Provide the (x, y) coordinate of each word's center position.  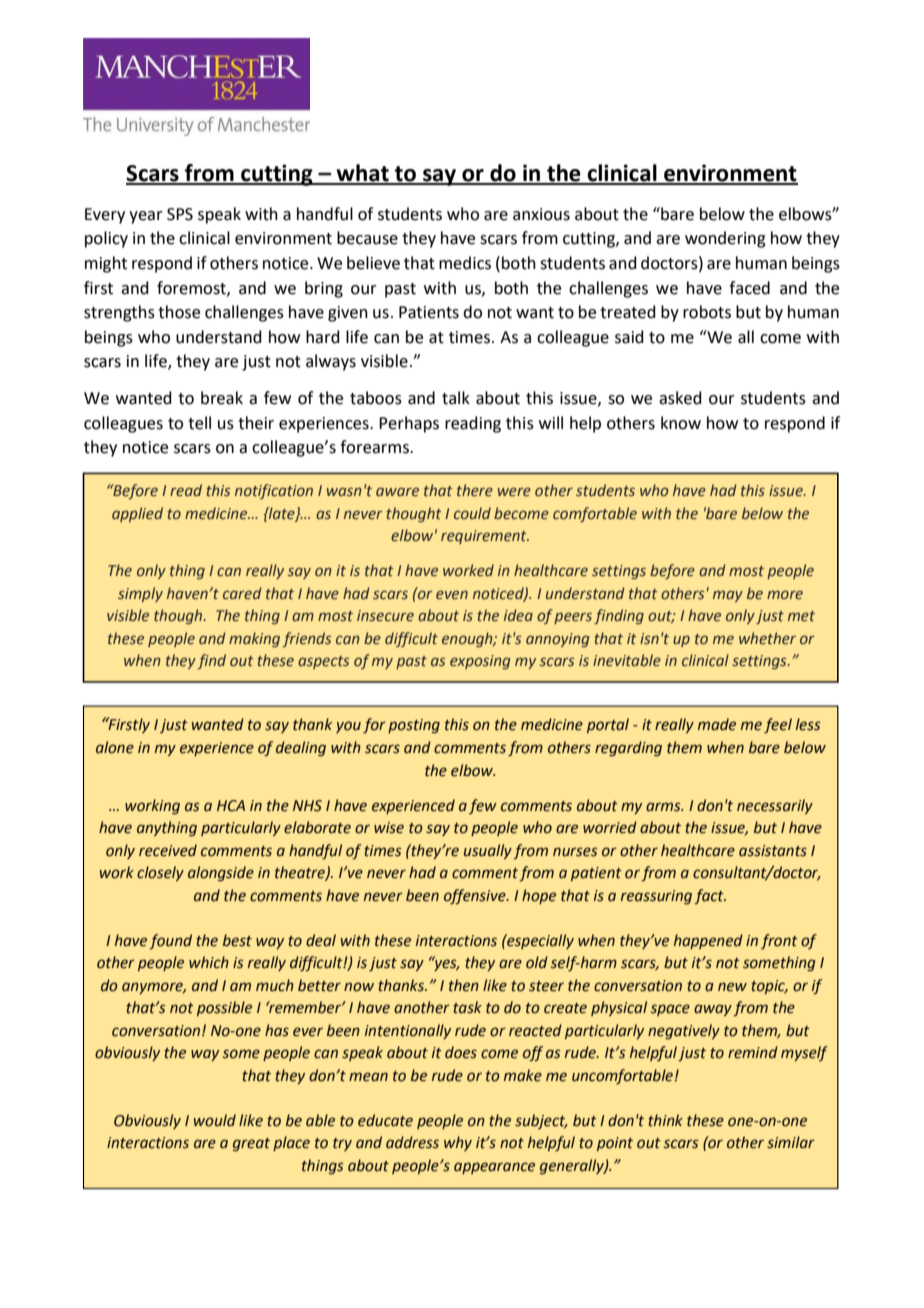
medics (465, 263)
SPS (180, 214)
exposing (480, 662)
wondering (725, 239)
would (215, 1120)
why (458, 1143)
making (254, 639)
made (717, 724)
